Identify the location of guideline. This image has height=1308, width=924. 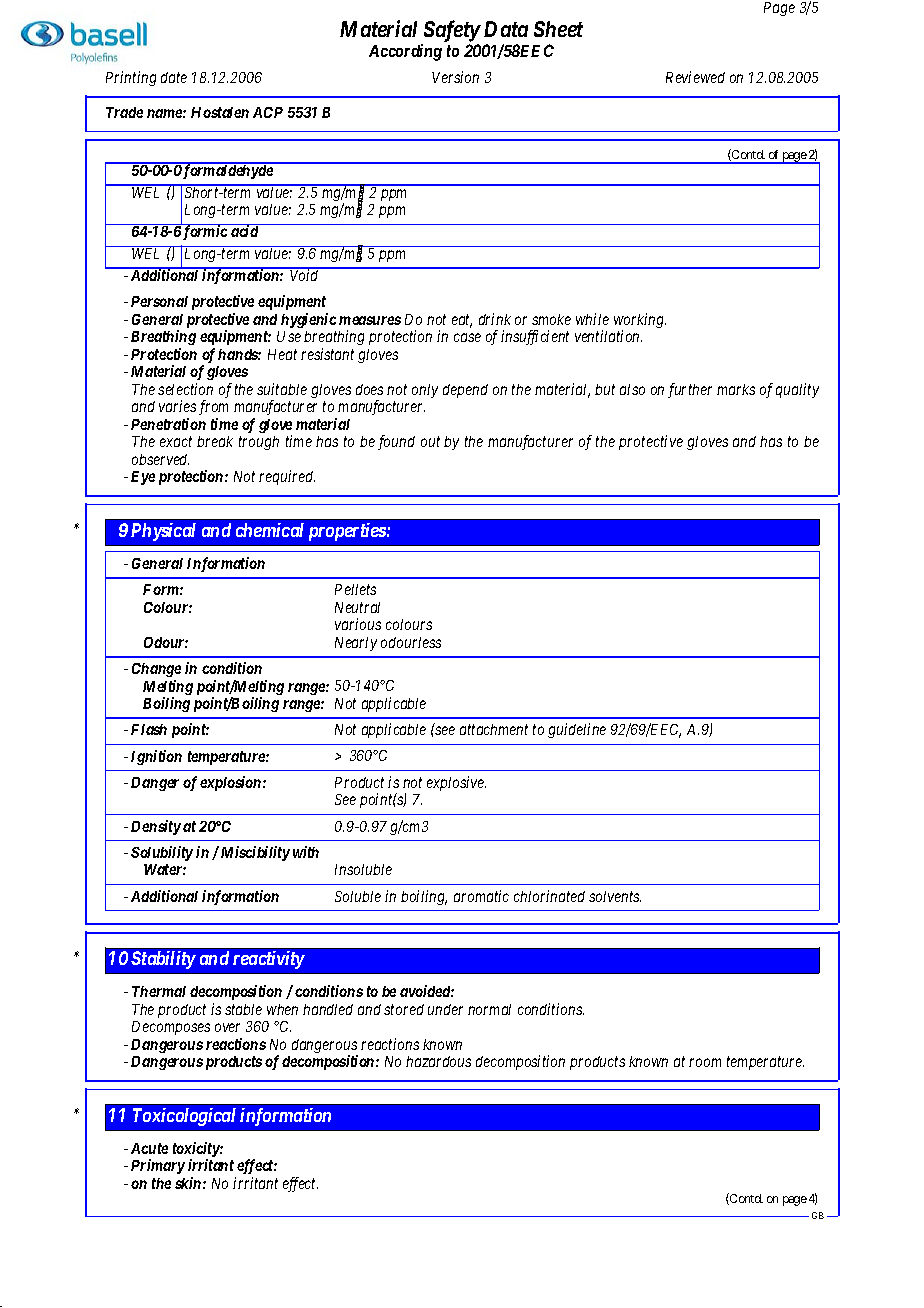
(577, 730).
